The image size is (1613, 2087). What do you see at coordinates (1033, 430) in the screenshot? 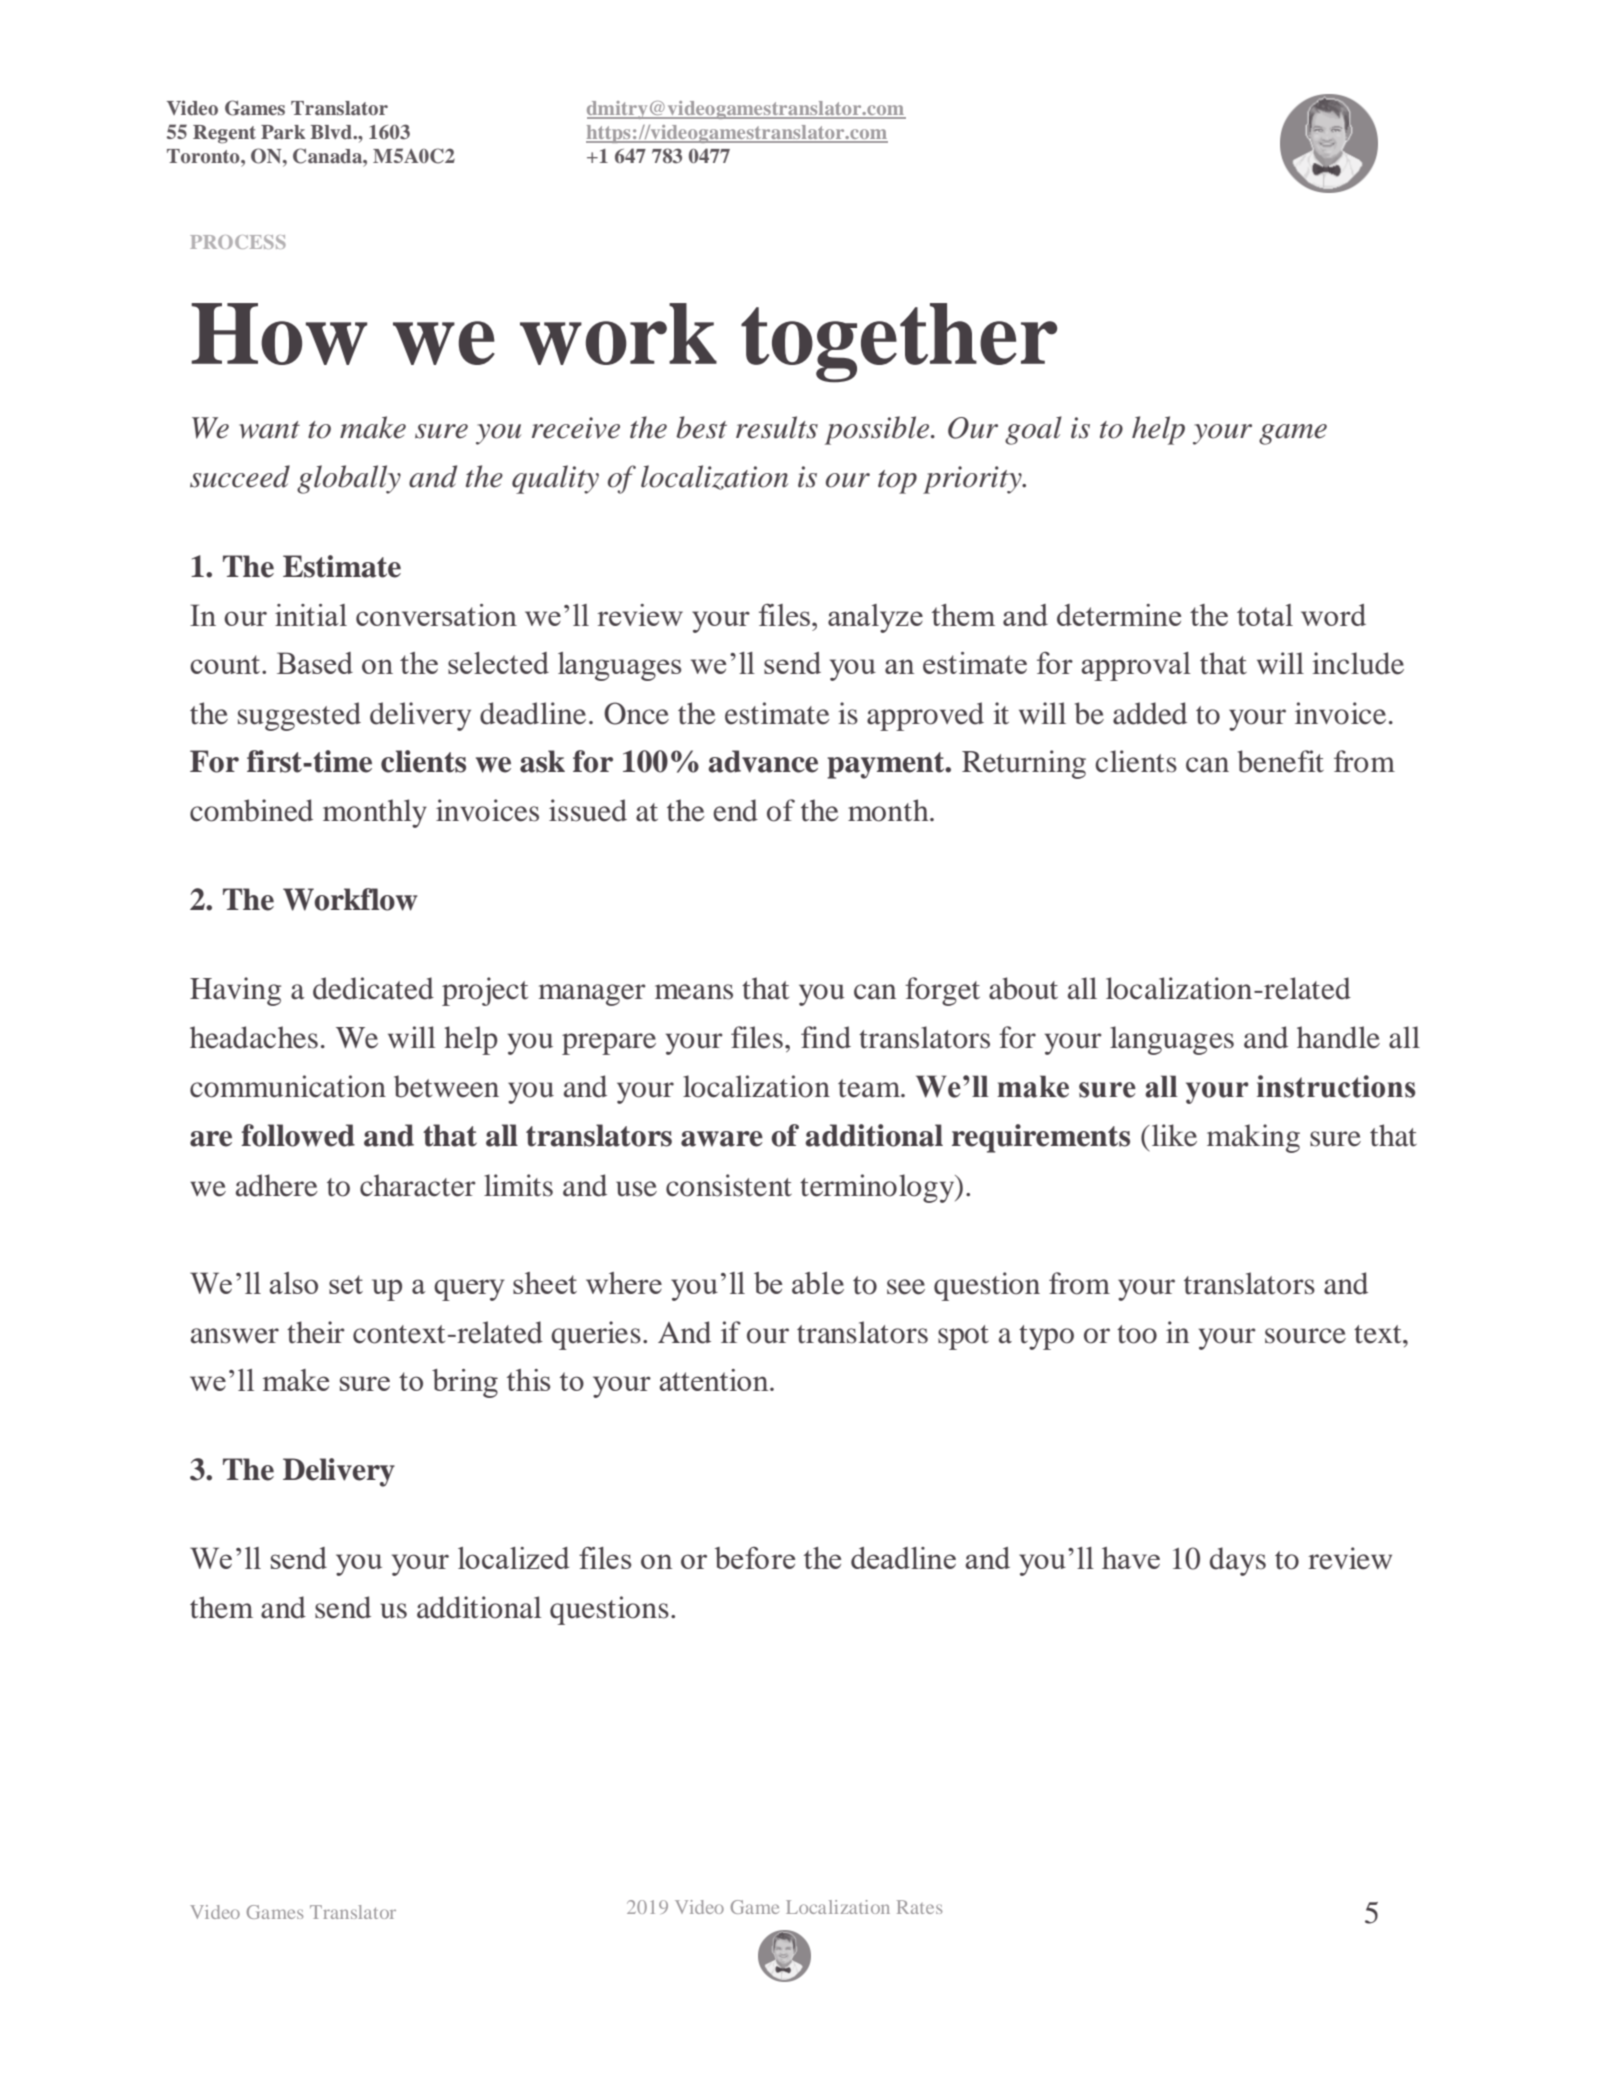
I see `goal` at bounding box center [1033, 430].
